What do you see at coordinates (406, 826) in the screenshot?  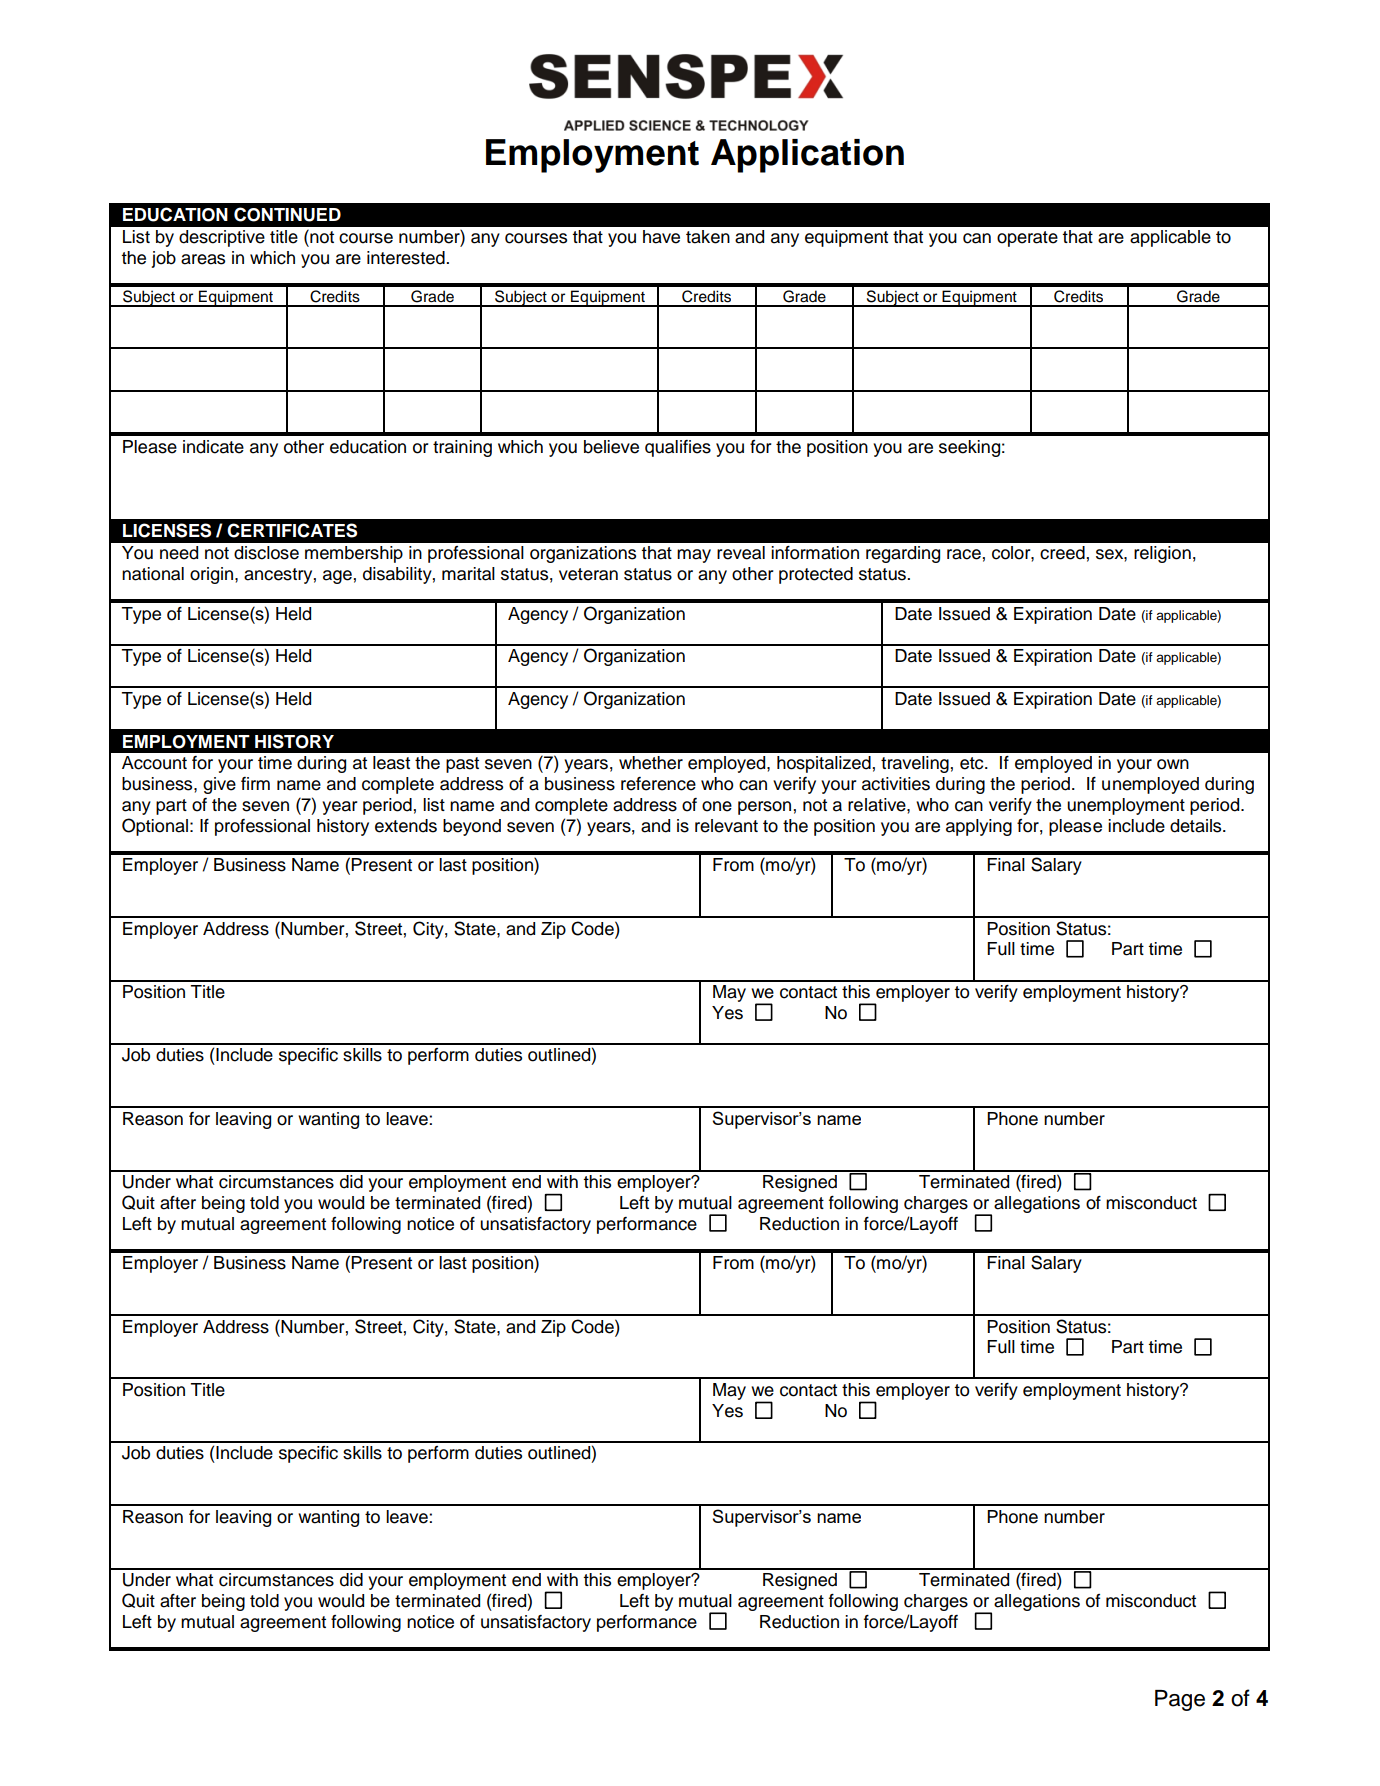 I see `extends` at bounding box center [406, 826].
